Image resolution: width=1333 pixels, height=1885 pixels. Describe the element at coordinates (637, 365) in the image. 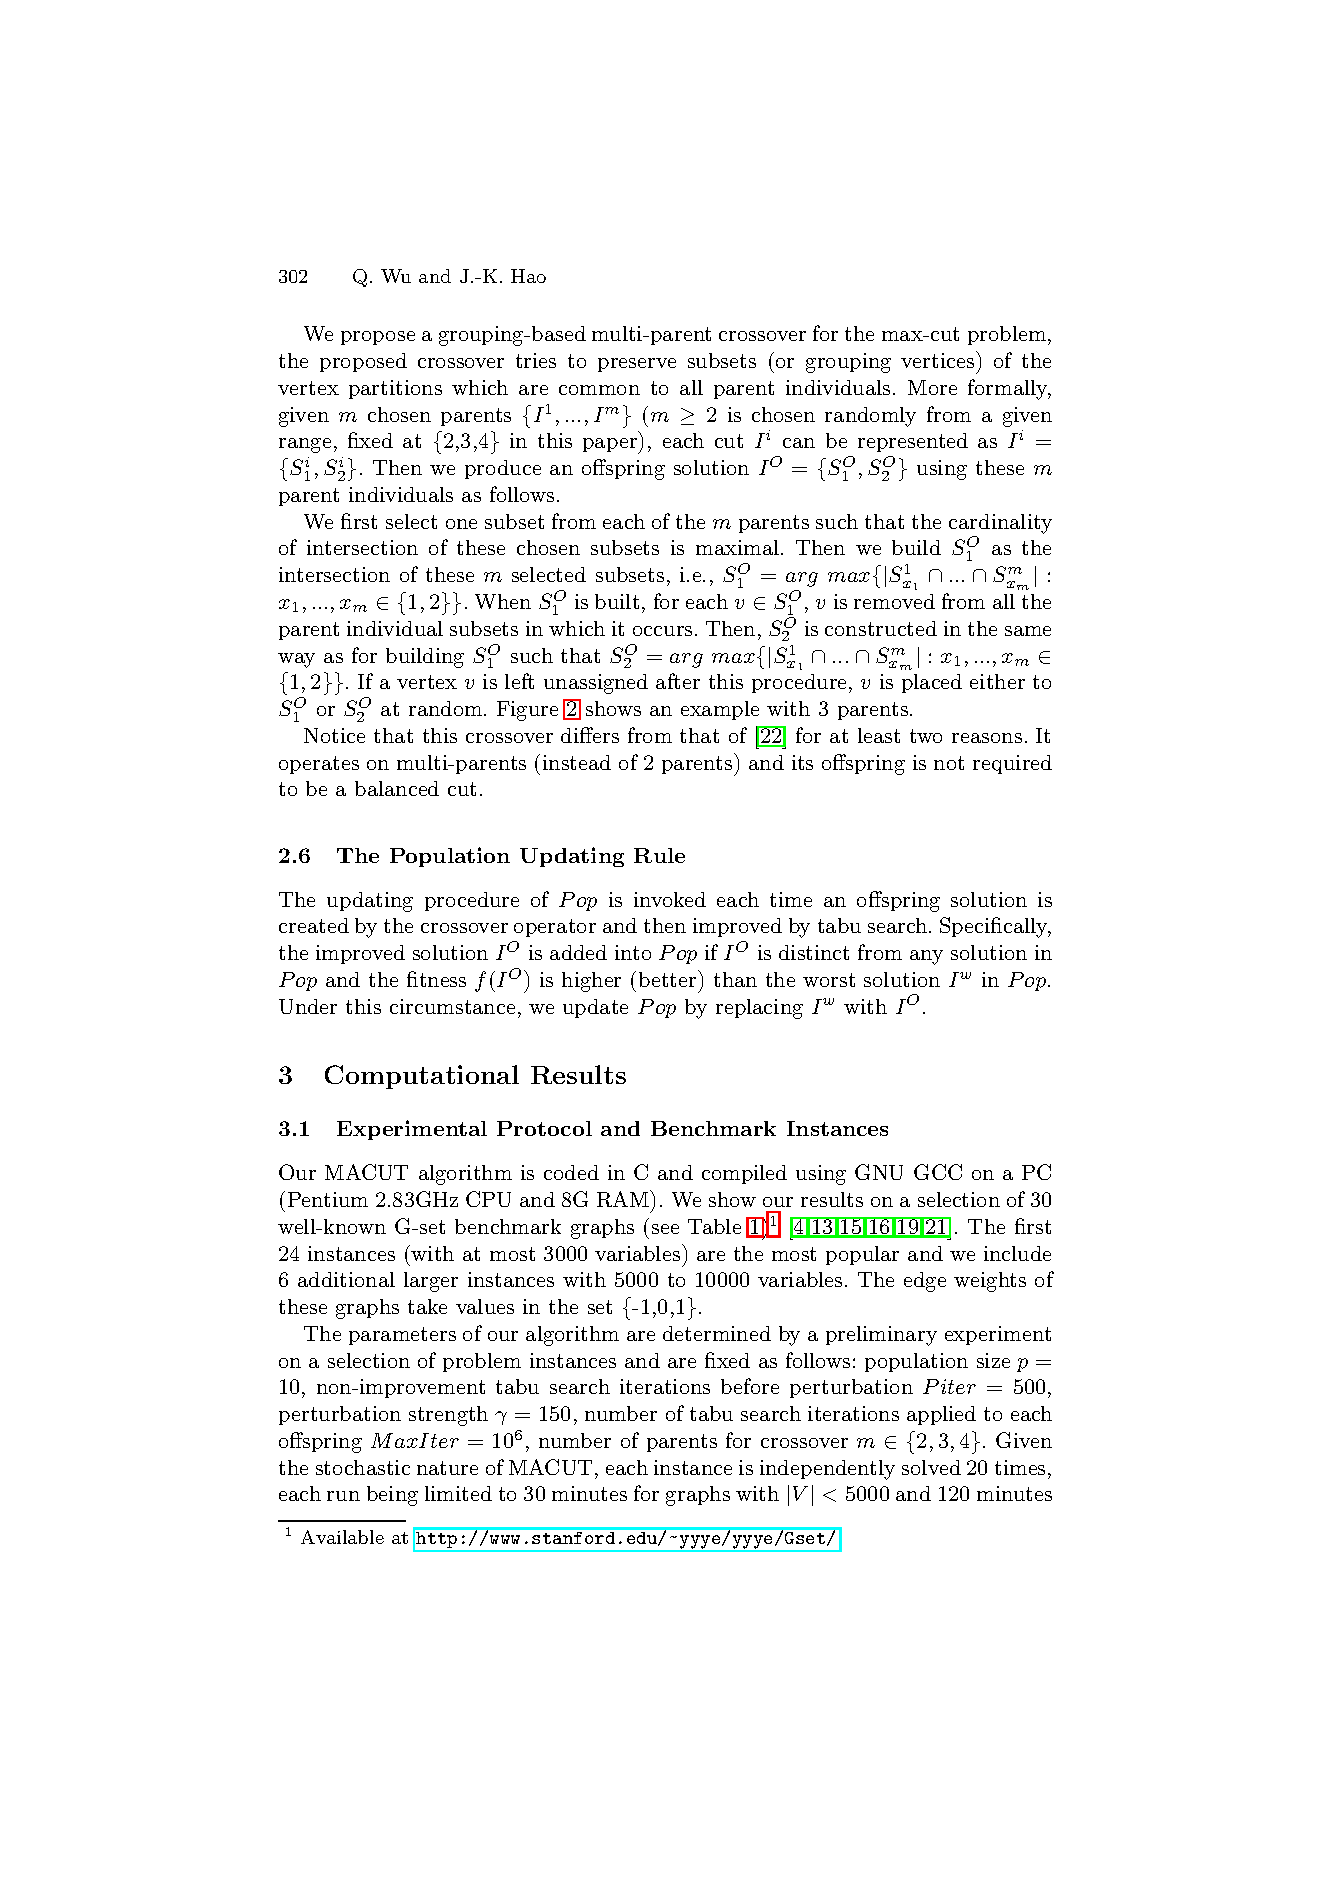

I see `preserve` at that location.
